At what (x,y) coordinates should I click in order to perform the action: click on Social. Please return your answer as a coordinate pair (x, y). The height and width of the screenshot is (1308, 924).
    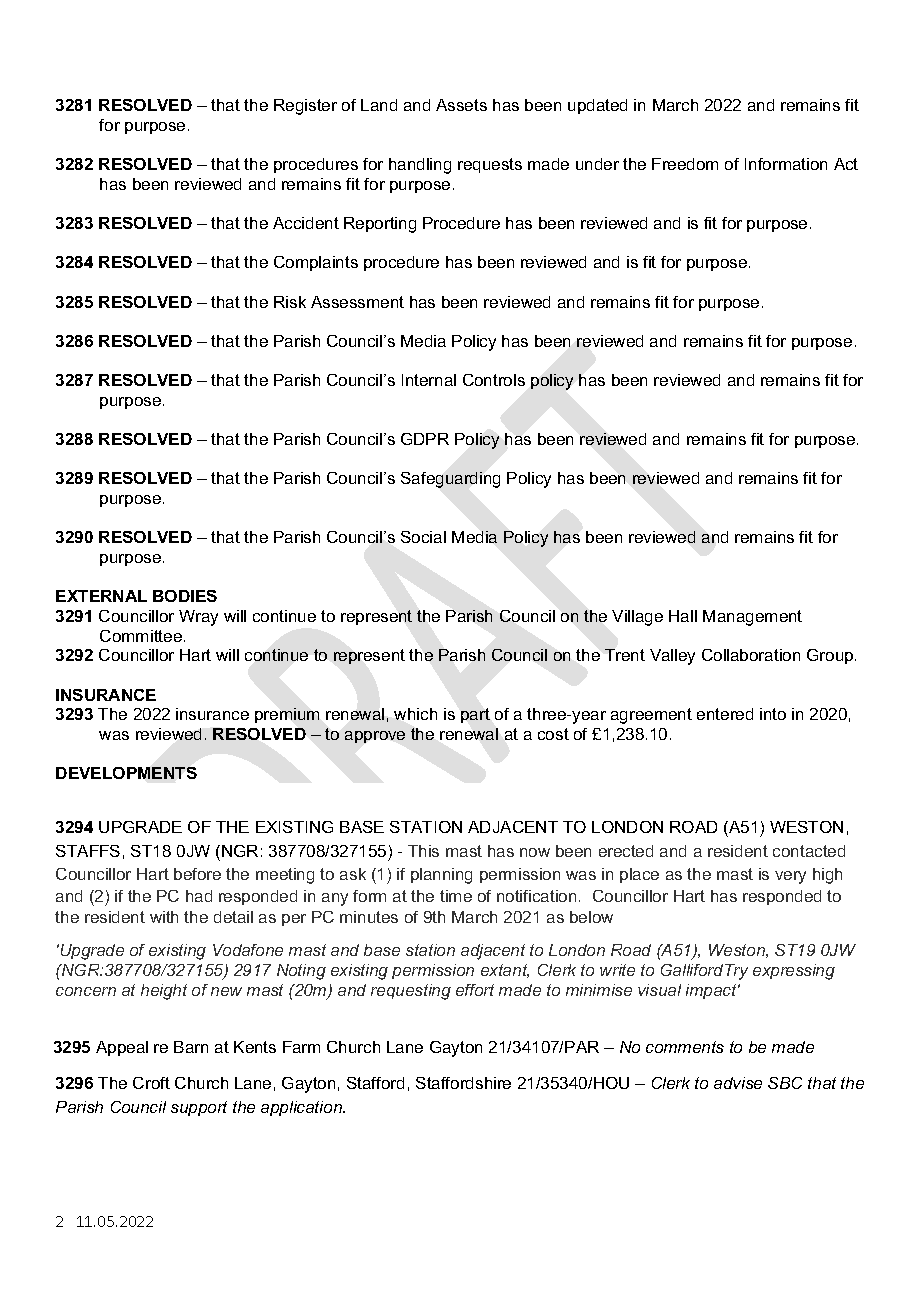
    Looking at the image, I should click on (423, 537).
